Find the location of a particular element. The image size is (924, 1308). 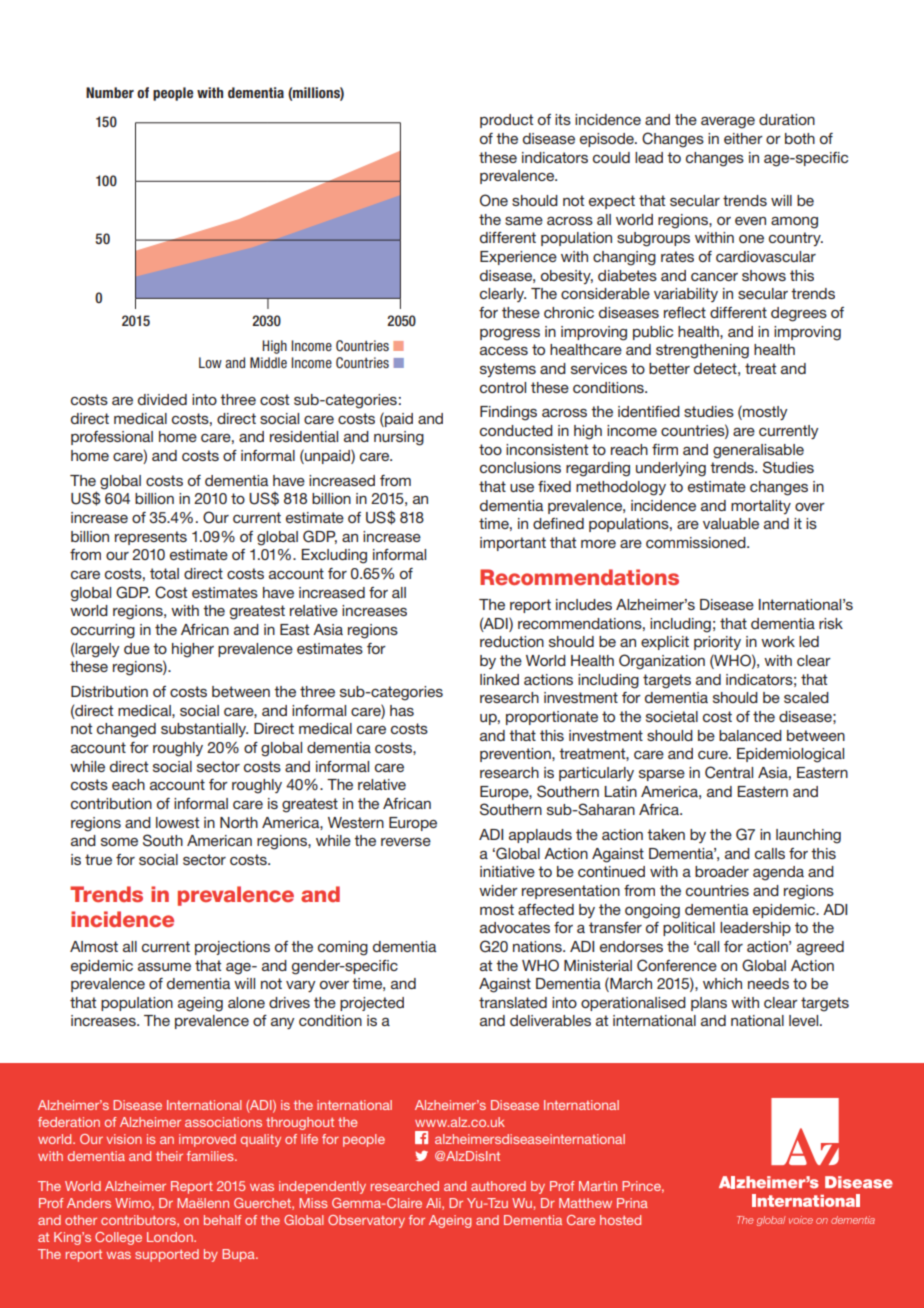

product is located at coordinates (506, 121).
